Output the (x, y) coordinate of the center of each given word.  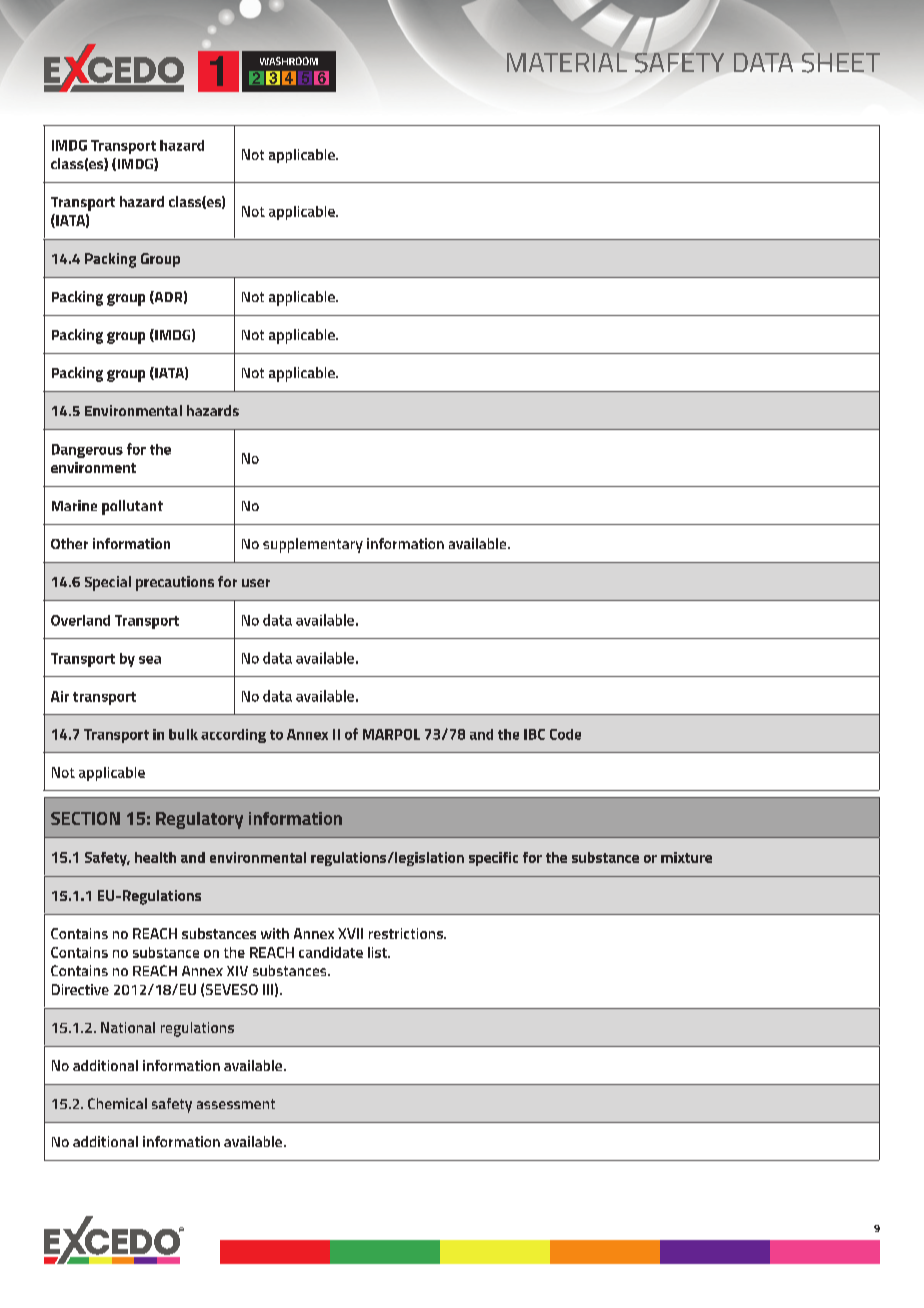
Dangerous (87, 451)
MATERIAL (567, 62)
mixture (686, 857)
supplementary (313, 545)
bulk (183, 734)
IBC (534, 734)
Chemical (117, 1103)
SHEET (841, 63)
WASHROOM (289, 61)
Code (565, 734)
